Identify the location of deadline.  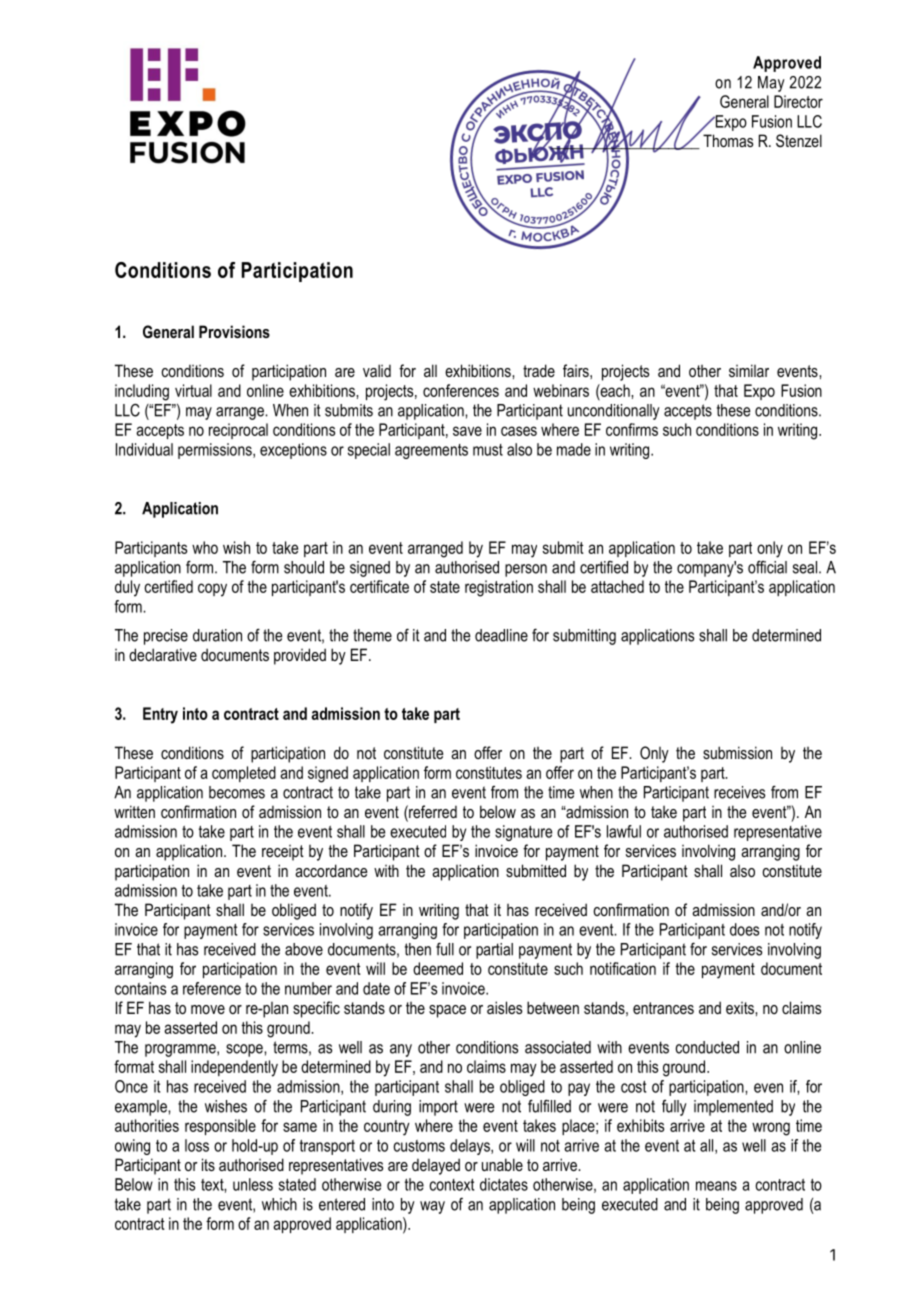
(501, 635).
